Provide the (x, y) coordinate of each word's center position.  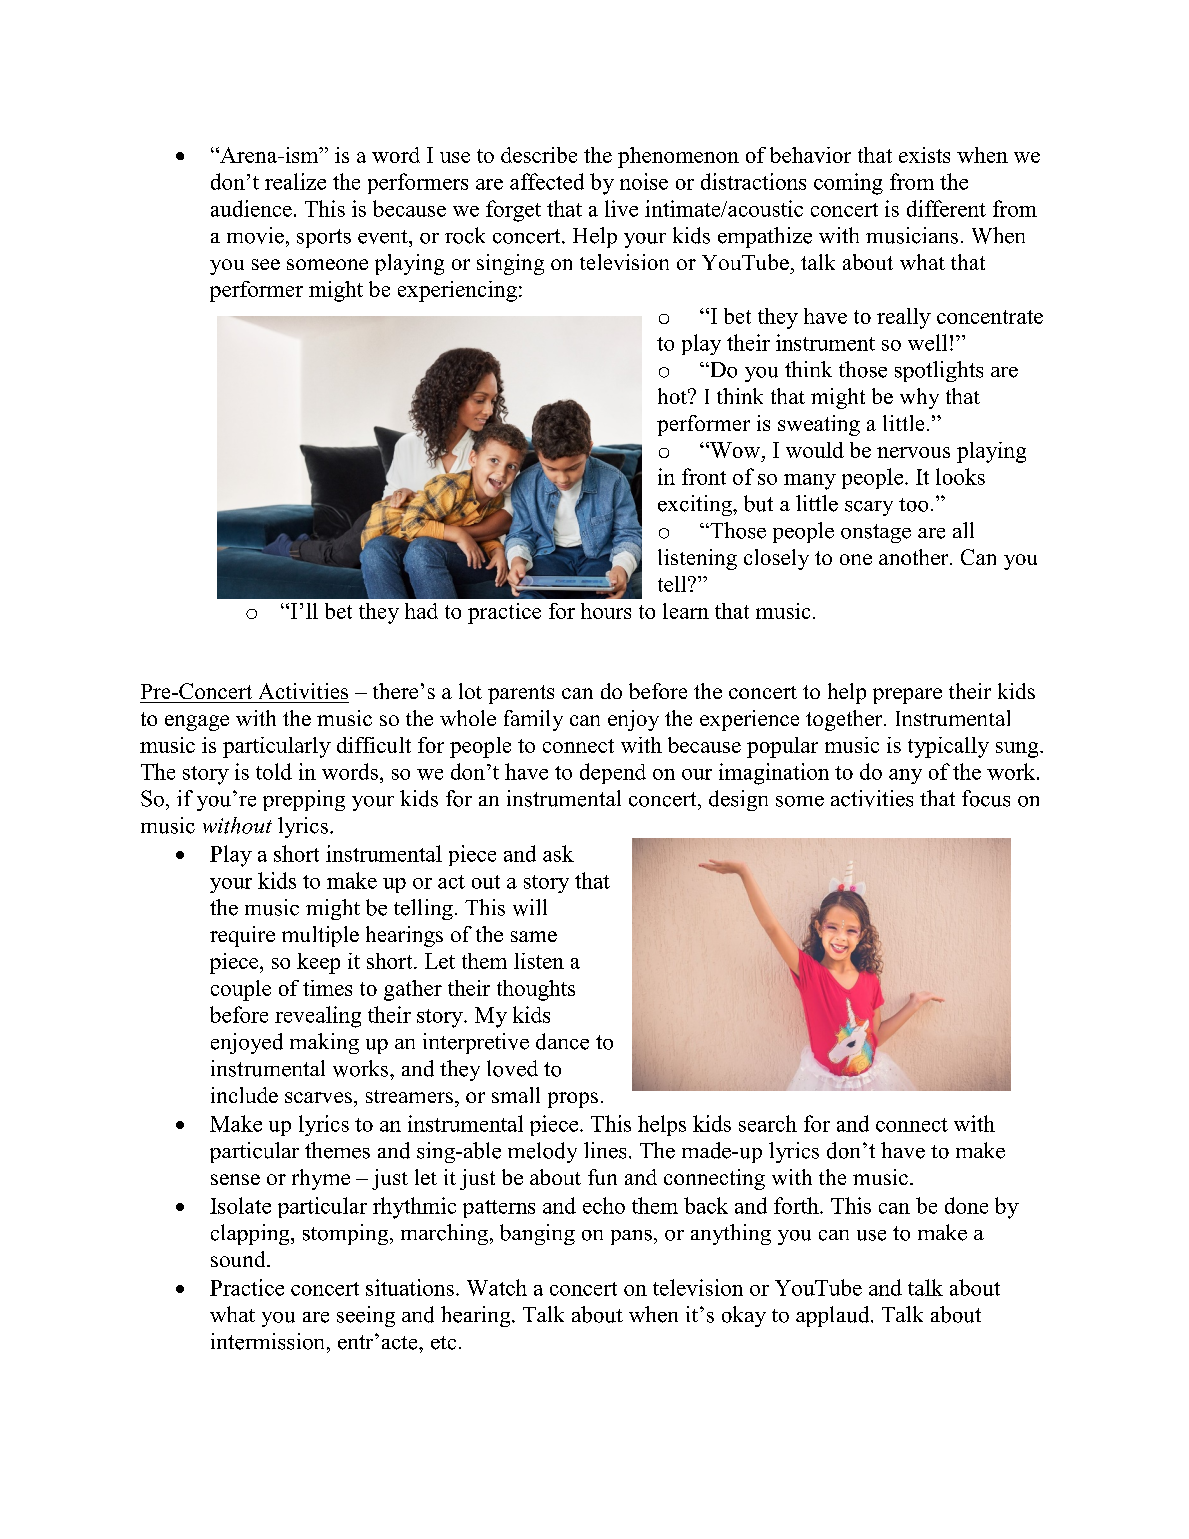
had (421, 611)
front (704, 476)
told (274, 771)
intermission (269, 1341)
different (946, 208)
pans (631, 1237)
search (768, 1123)
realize (295, 181)
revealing (318, 1017)
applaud (834, 1316)
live (621, 208)
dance (562, 1041)
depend (613, 773)
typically (948, 747)
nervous (913, 452)
